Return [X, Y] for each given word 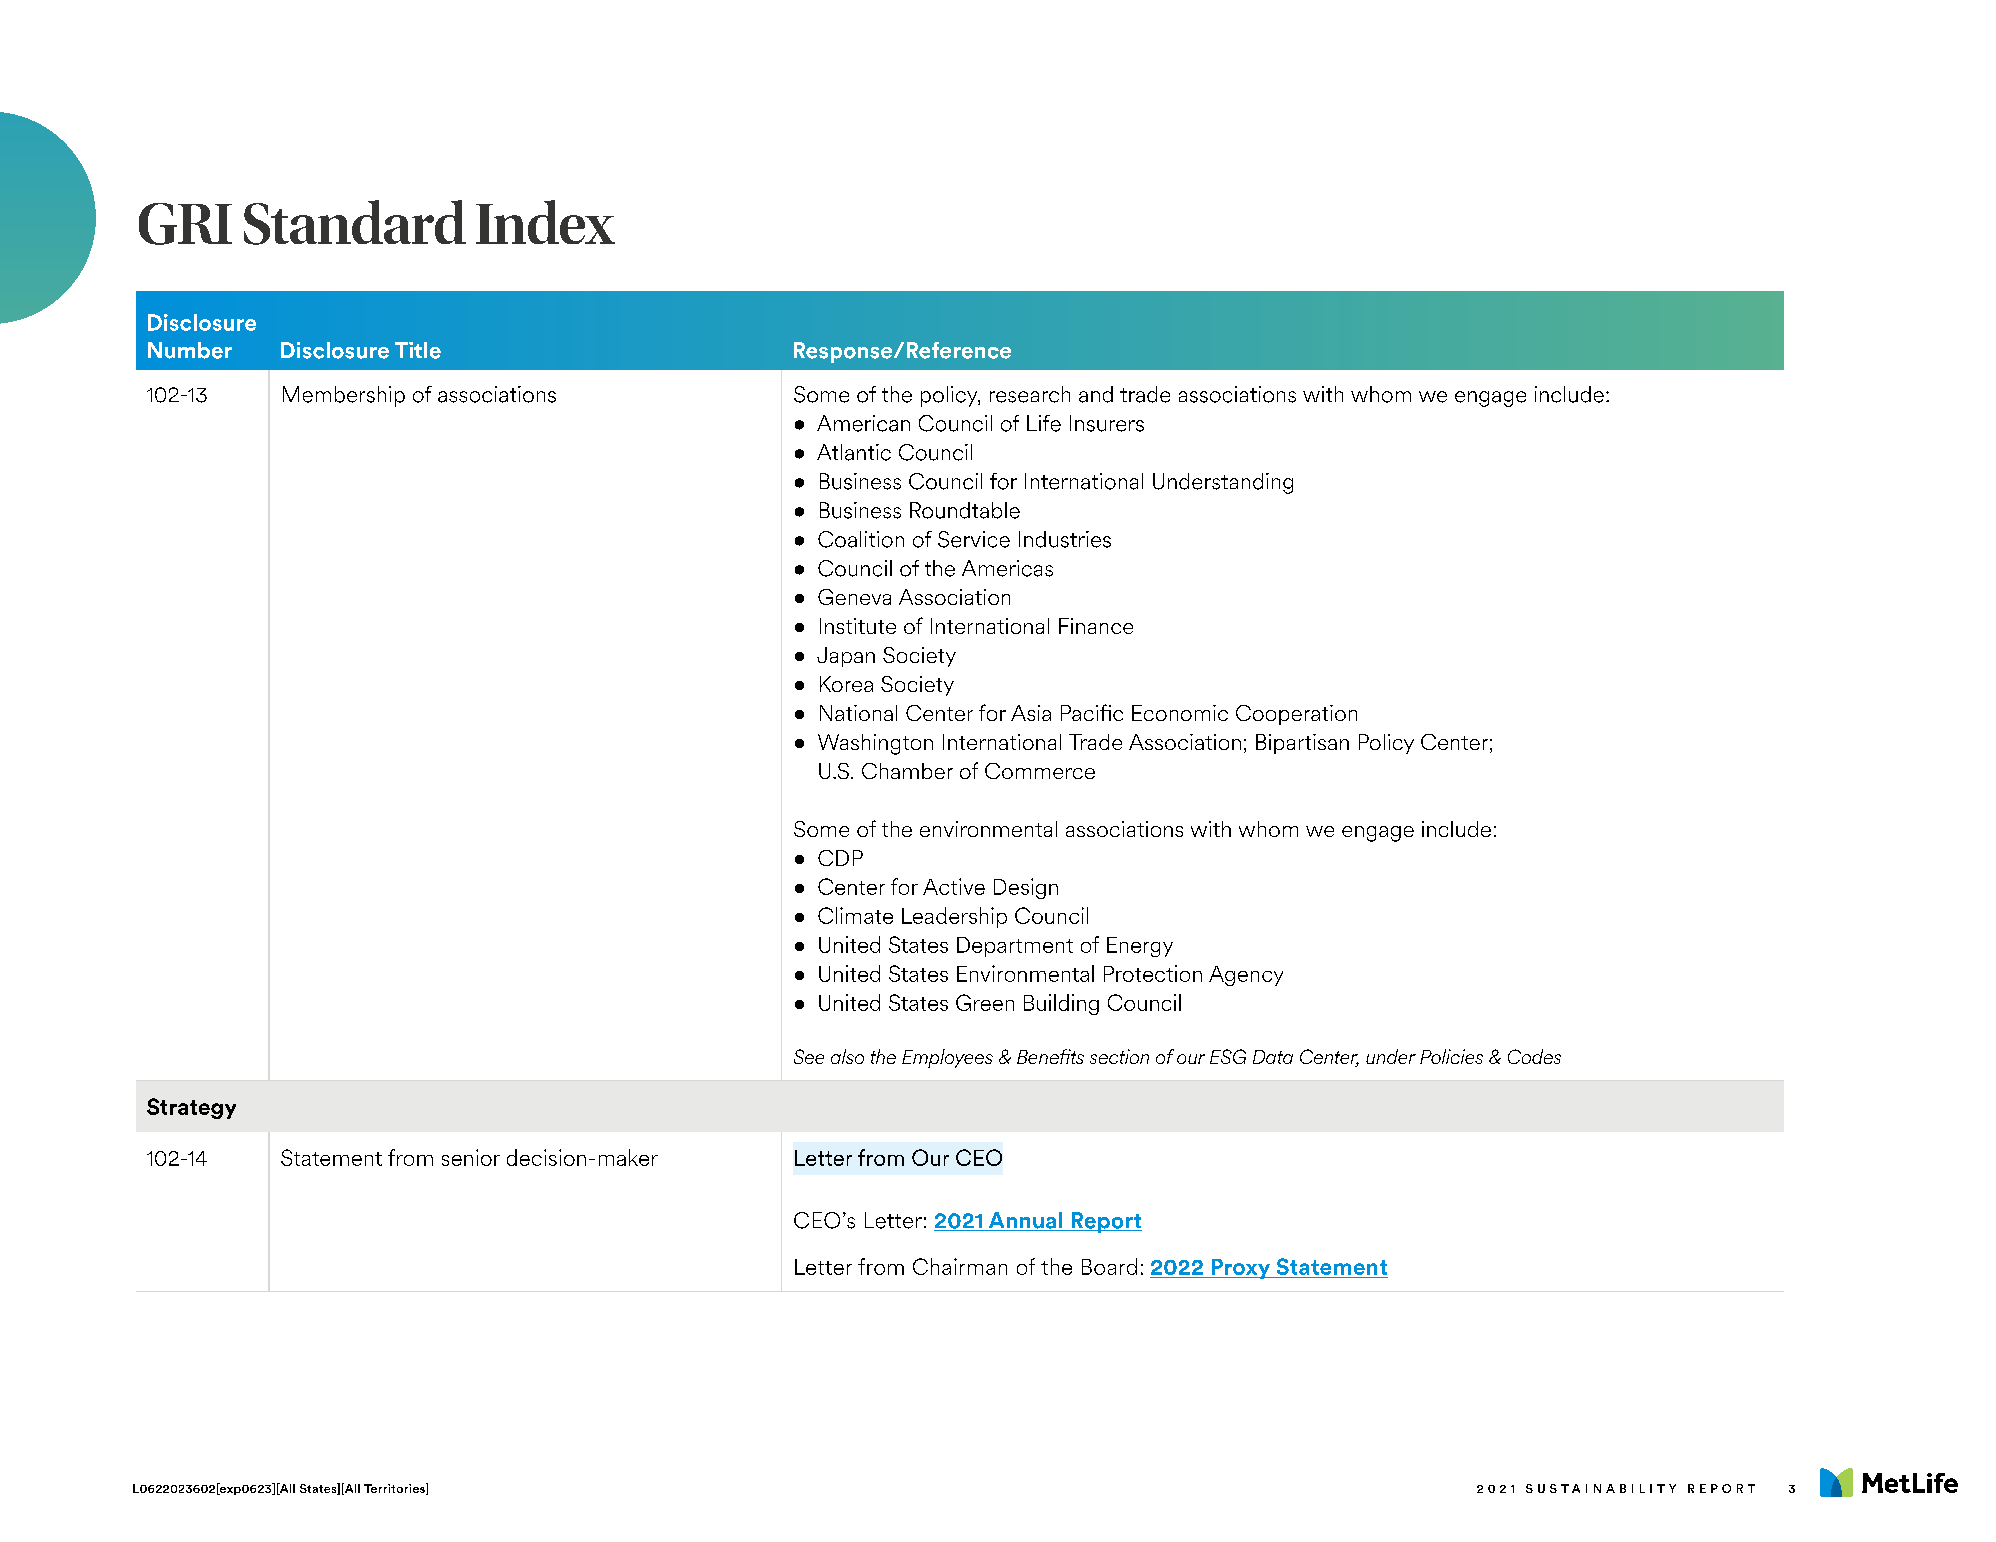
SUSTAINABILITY [1601, 1488]
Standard [355, 222]
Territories [395, 1489]
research [1030, 394]
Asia [1031, 713]
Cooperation [1296, 715]
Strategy [191, 1108]
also [847, 1056]
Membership [344, 396]
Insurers [1107, 423]
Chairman [960, 1266]
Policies [1451, 1056]
